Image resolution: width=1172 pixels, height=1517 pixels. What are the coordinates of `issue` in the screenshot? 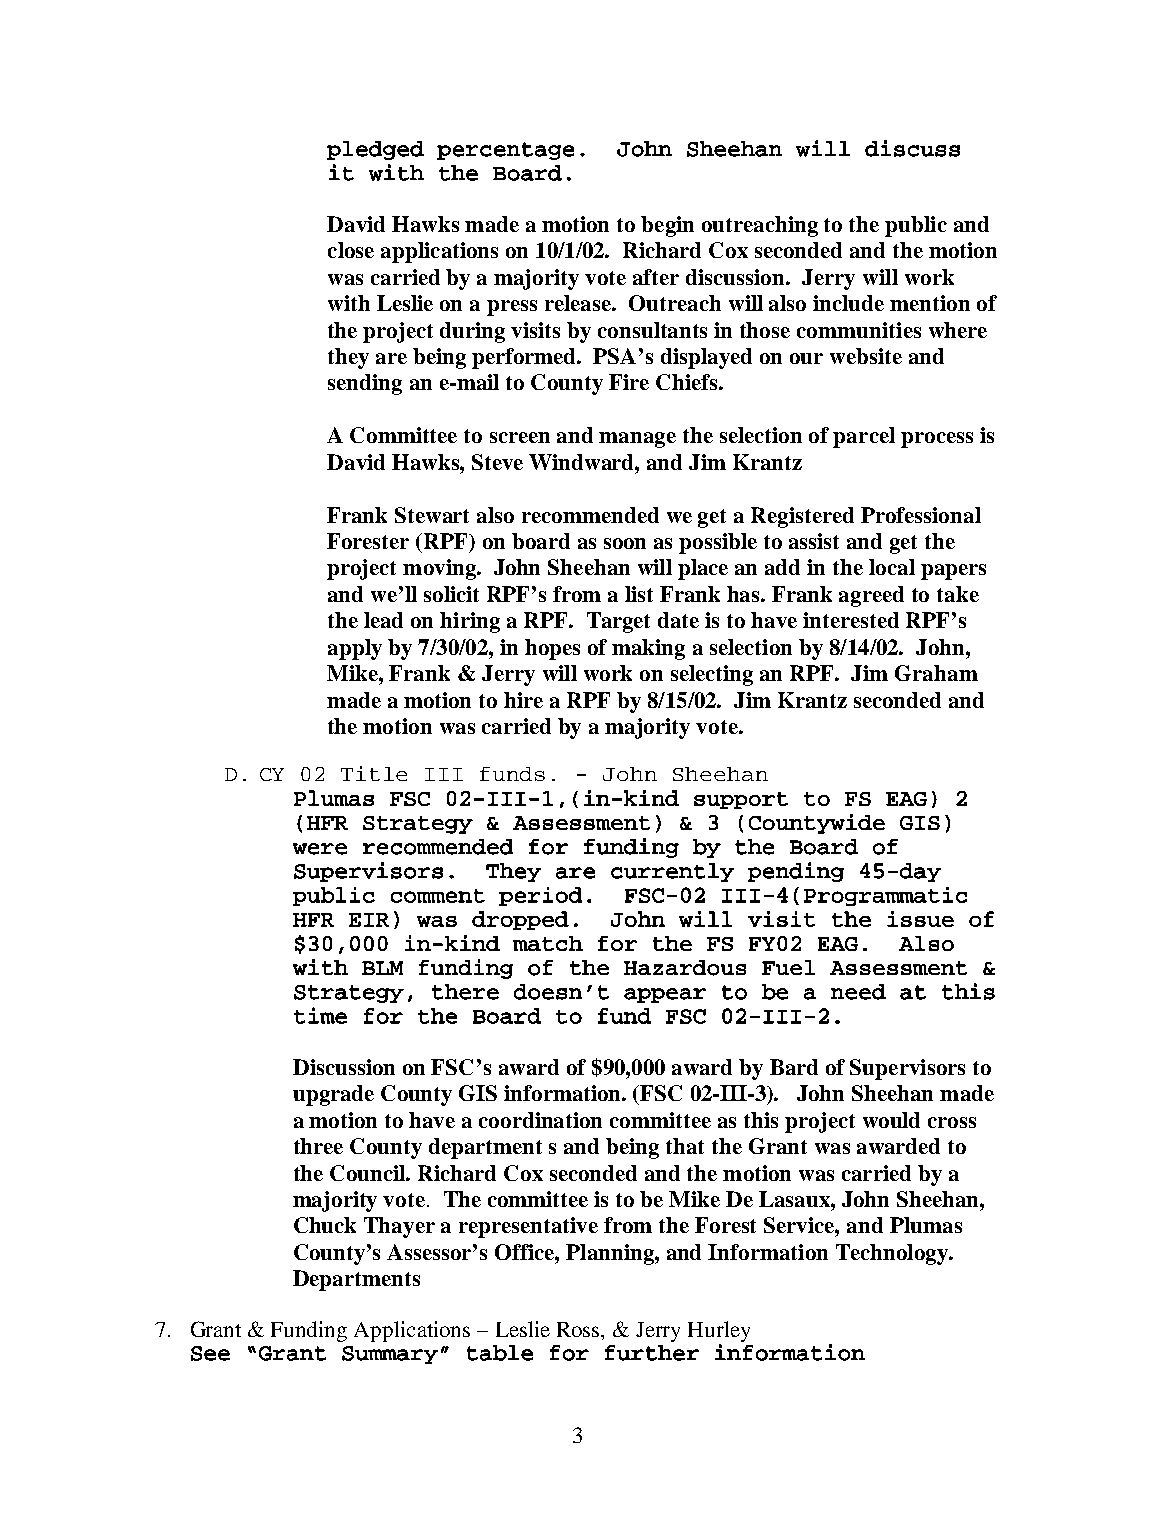 It's located at (920, 919).
